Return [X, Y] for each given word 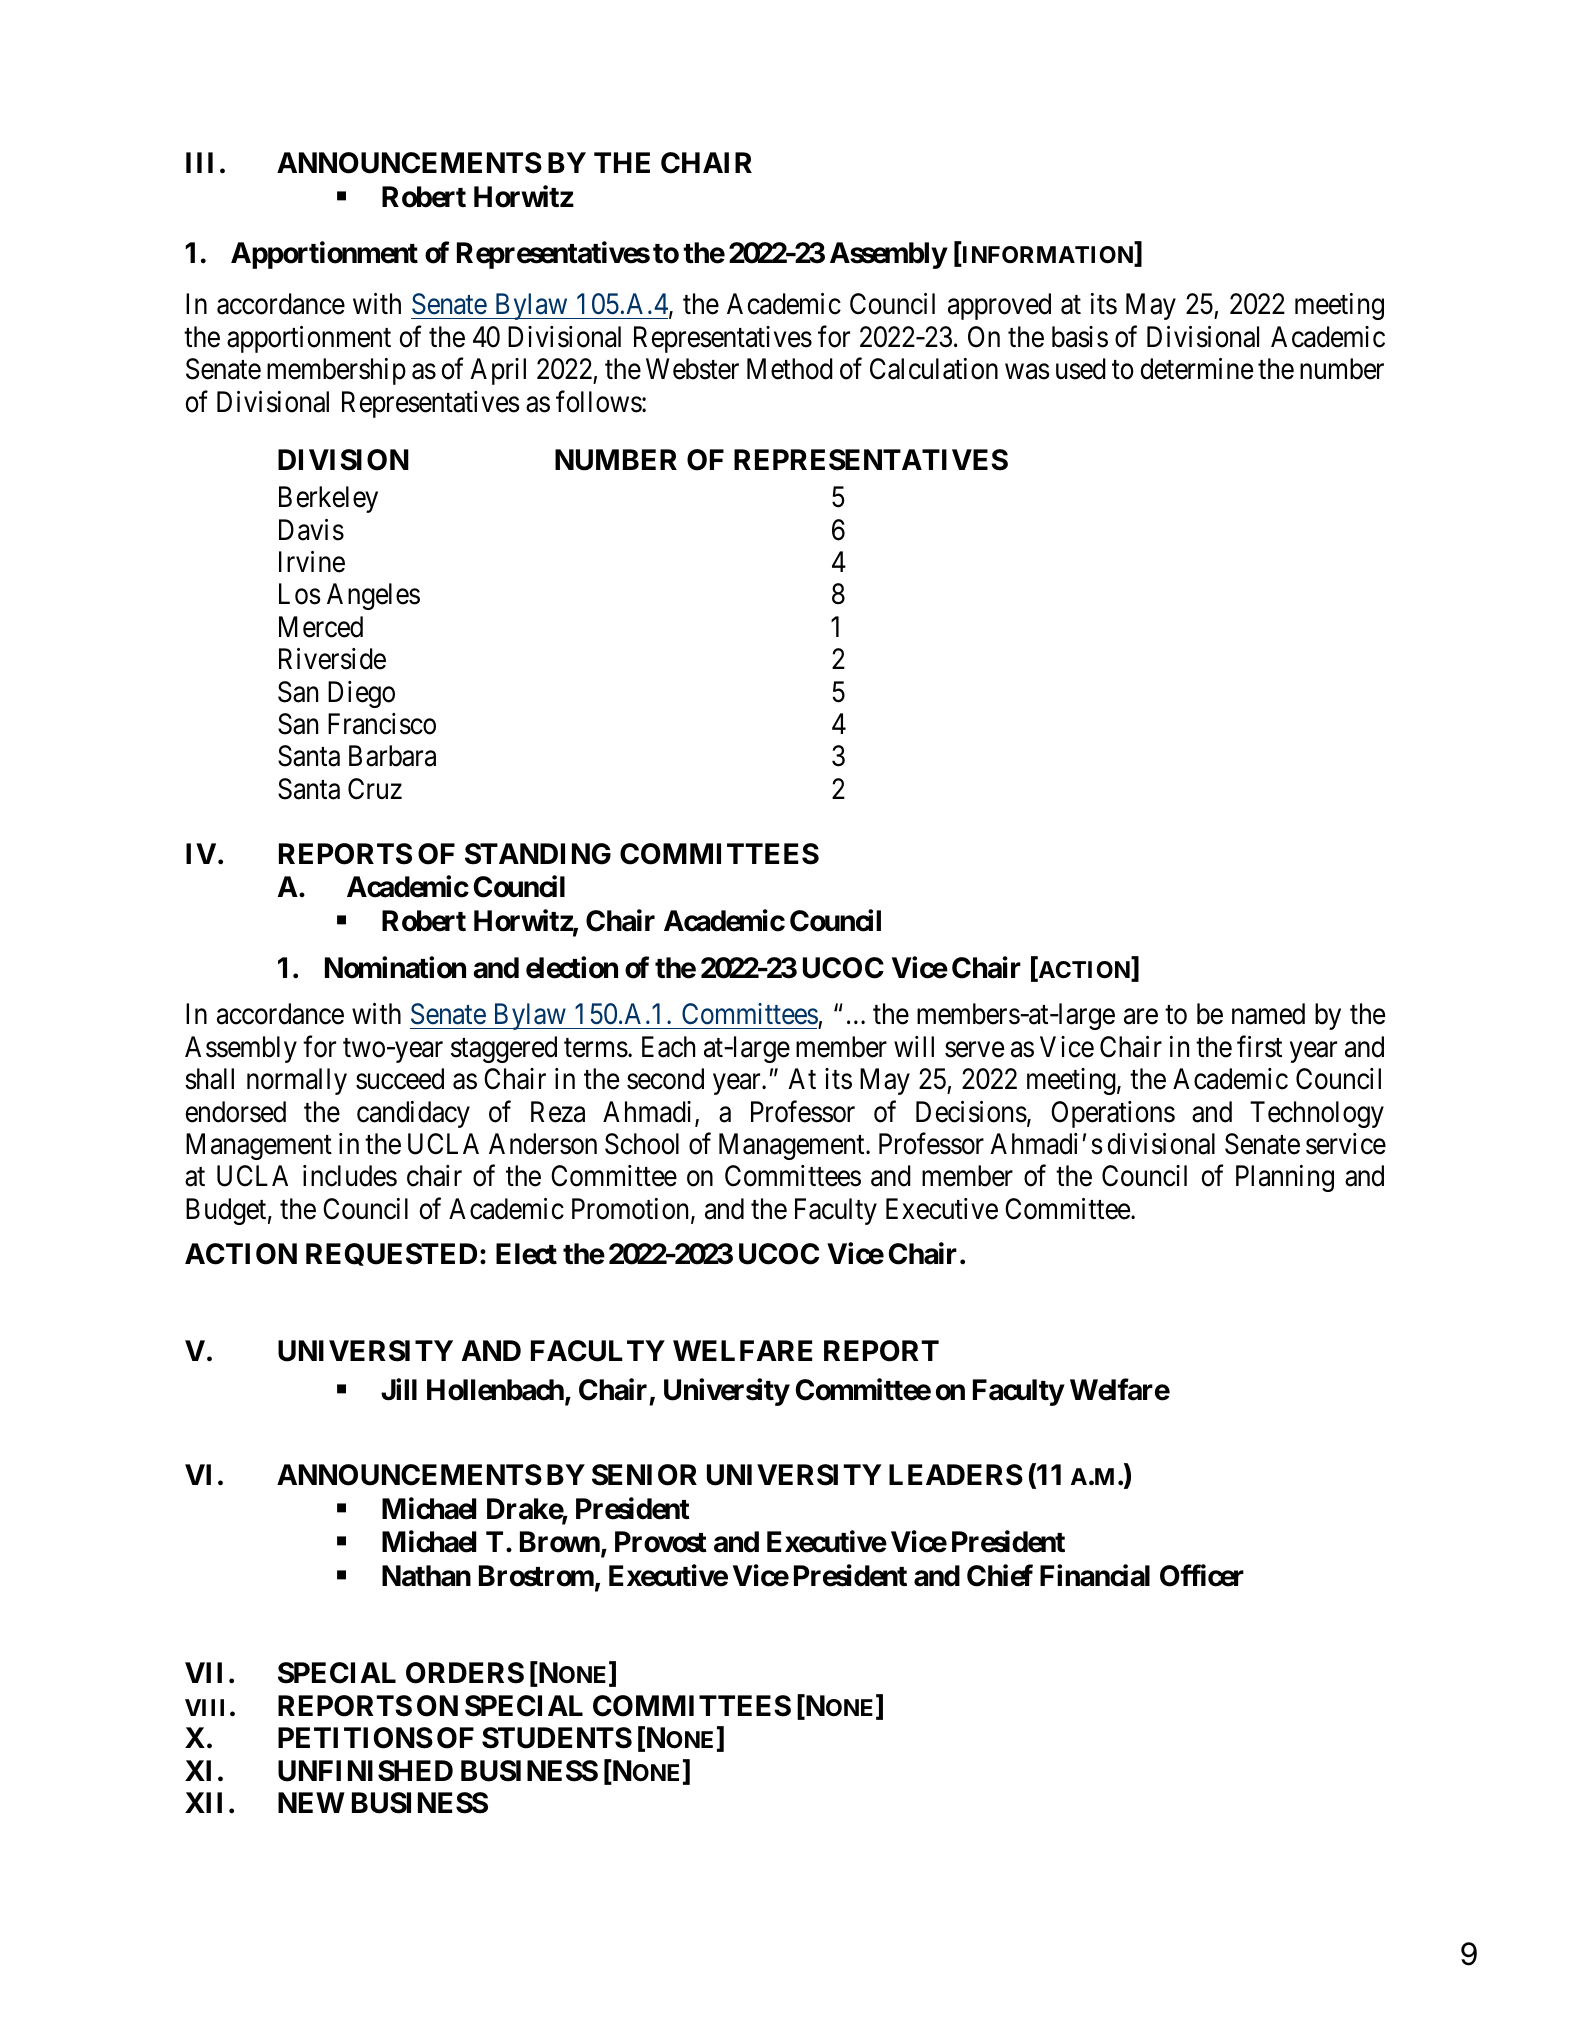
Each [668, 1047]
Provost [661, 1542]
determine [1197, 369]
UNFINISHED [365, 1771]
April [498, 371]
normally [297, 1081]
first [1259, 1046]
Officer [1202, 1576]
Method [790, 369]
